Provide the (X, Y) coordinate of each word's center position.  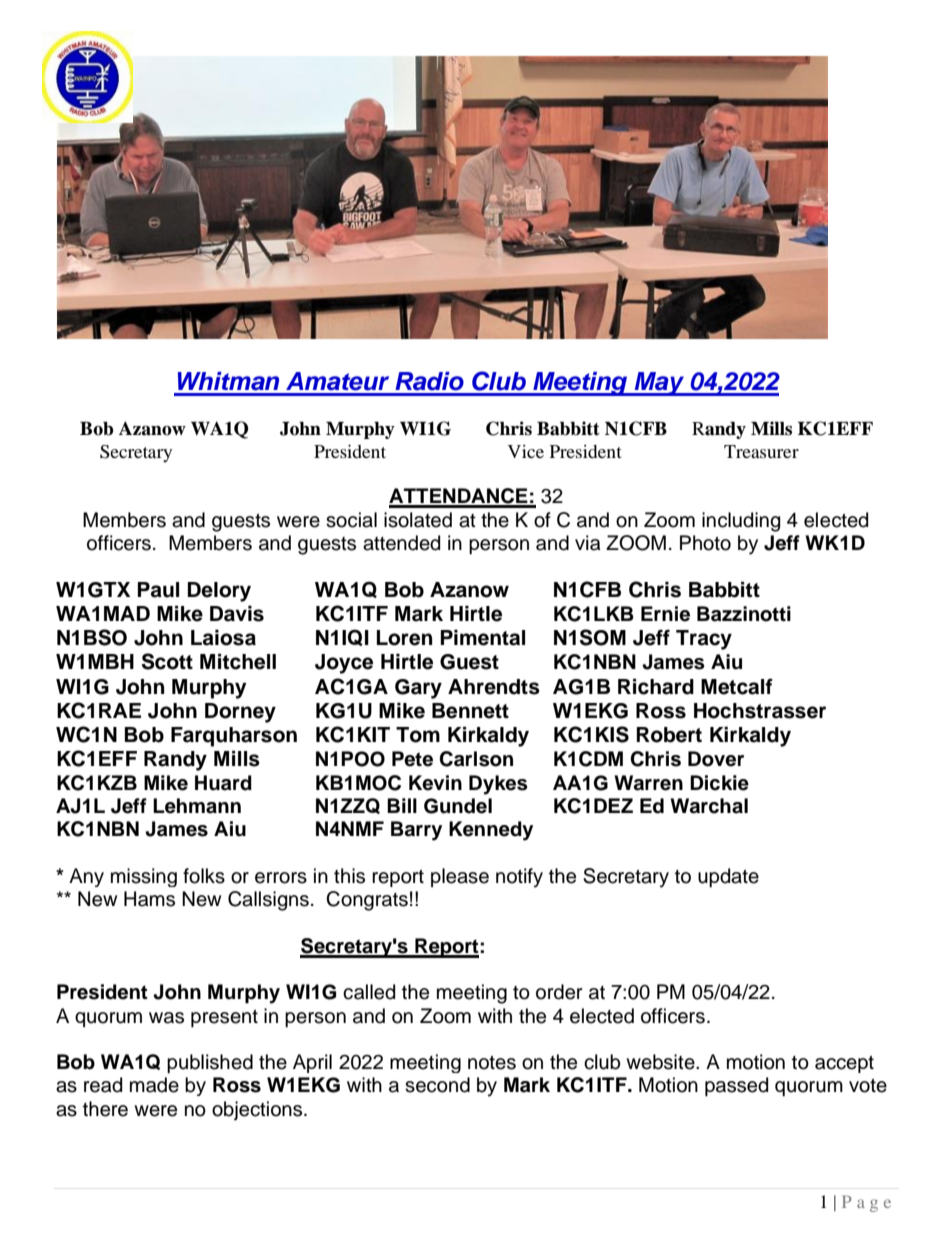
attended (401, 543)
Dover (716, 759)
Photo (705, 543)
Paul (158, 590)
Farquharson (234, 737)
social (351, 520)
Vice (526, 451)
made (154, 1085)
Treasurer (761, 451)
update (728, 877)
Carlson (476, 759)
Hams (149, 899)
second (437, 1085)
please (460, 877)
